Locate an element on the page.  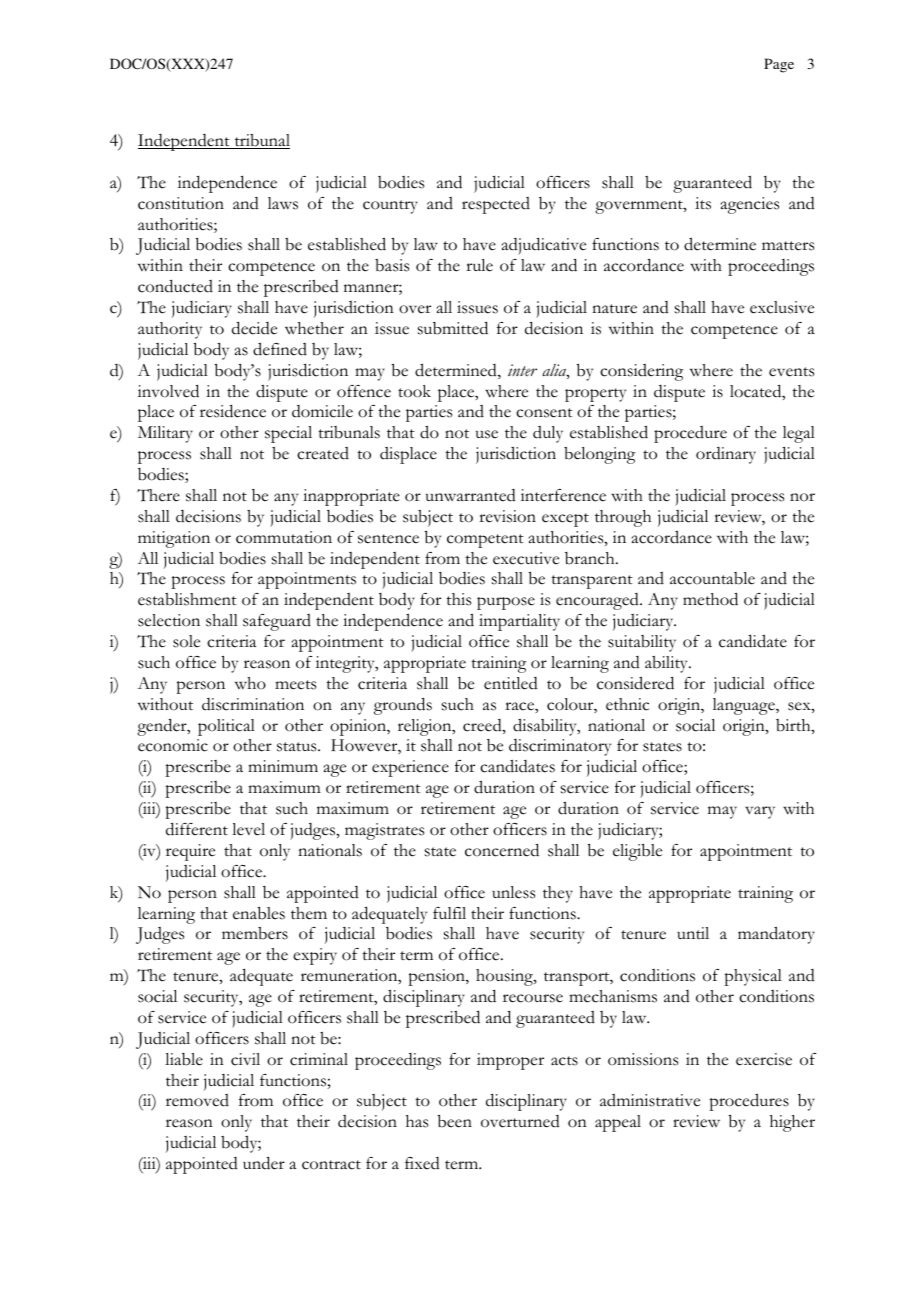
ordinary is located at coordinates (726, 455).
